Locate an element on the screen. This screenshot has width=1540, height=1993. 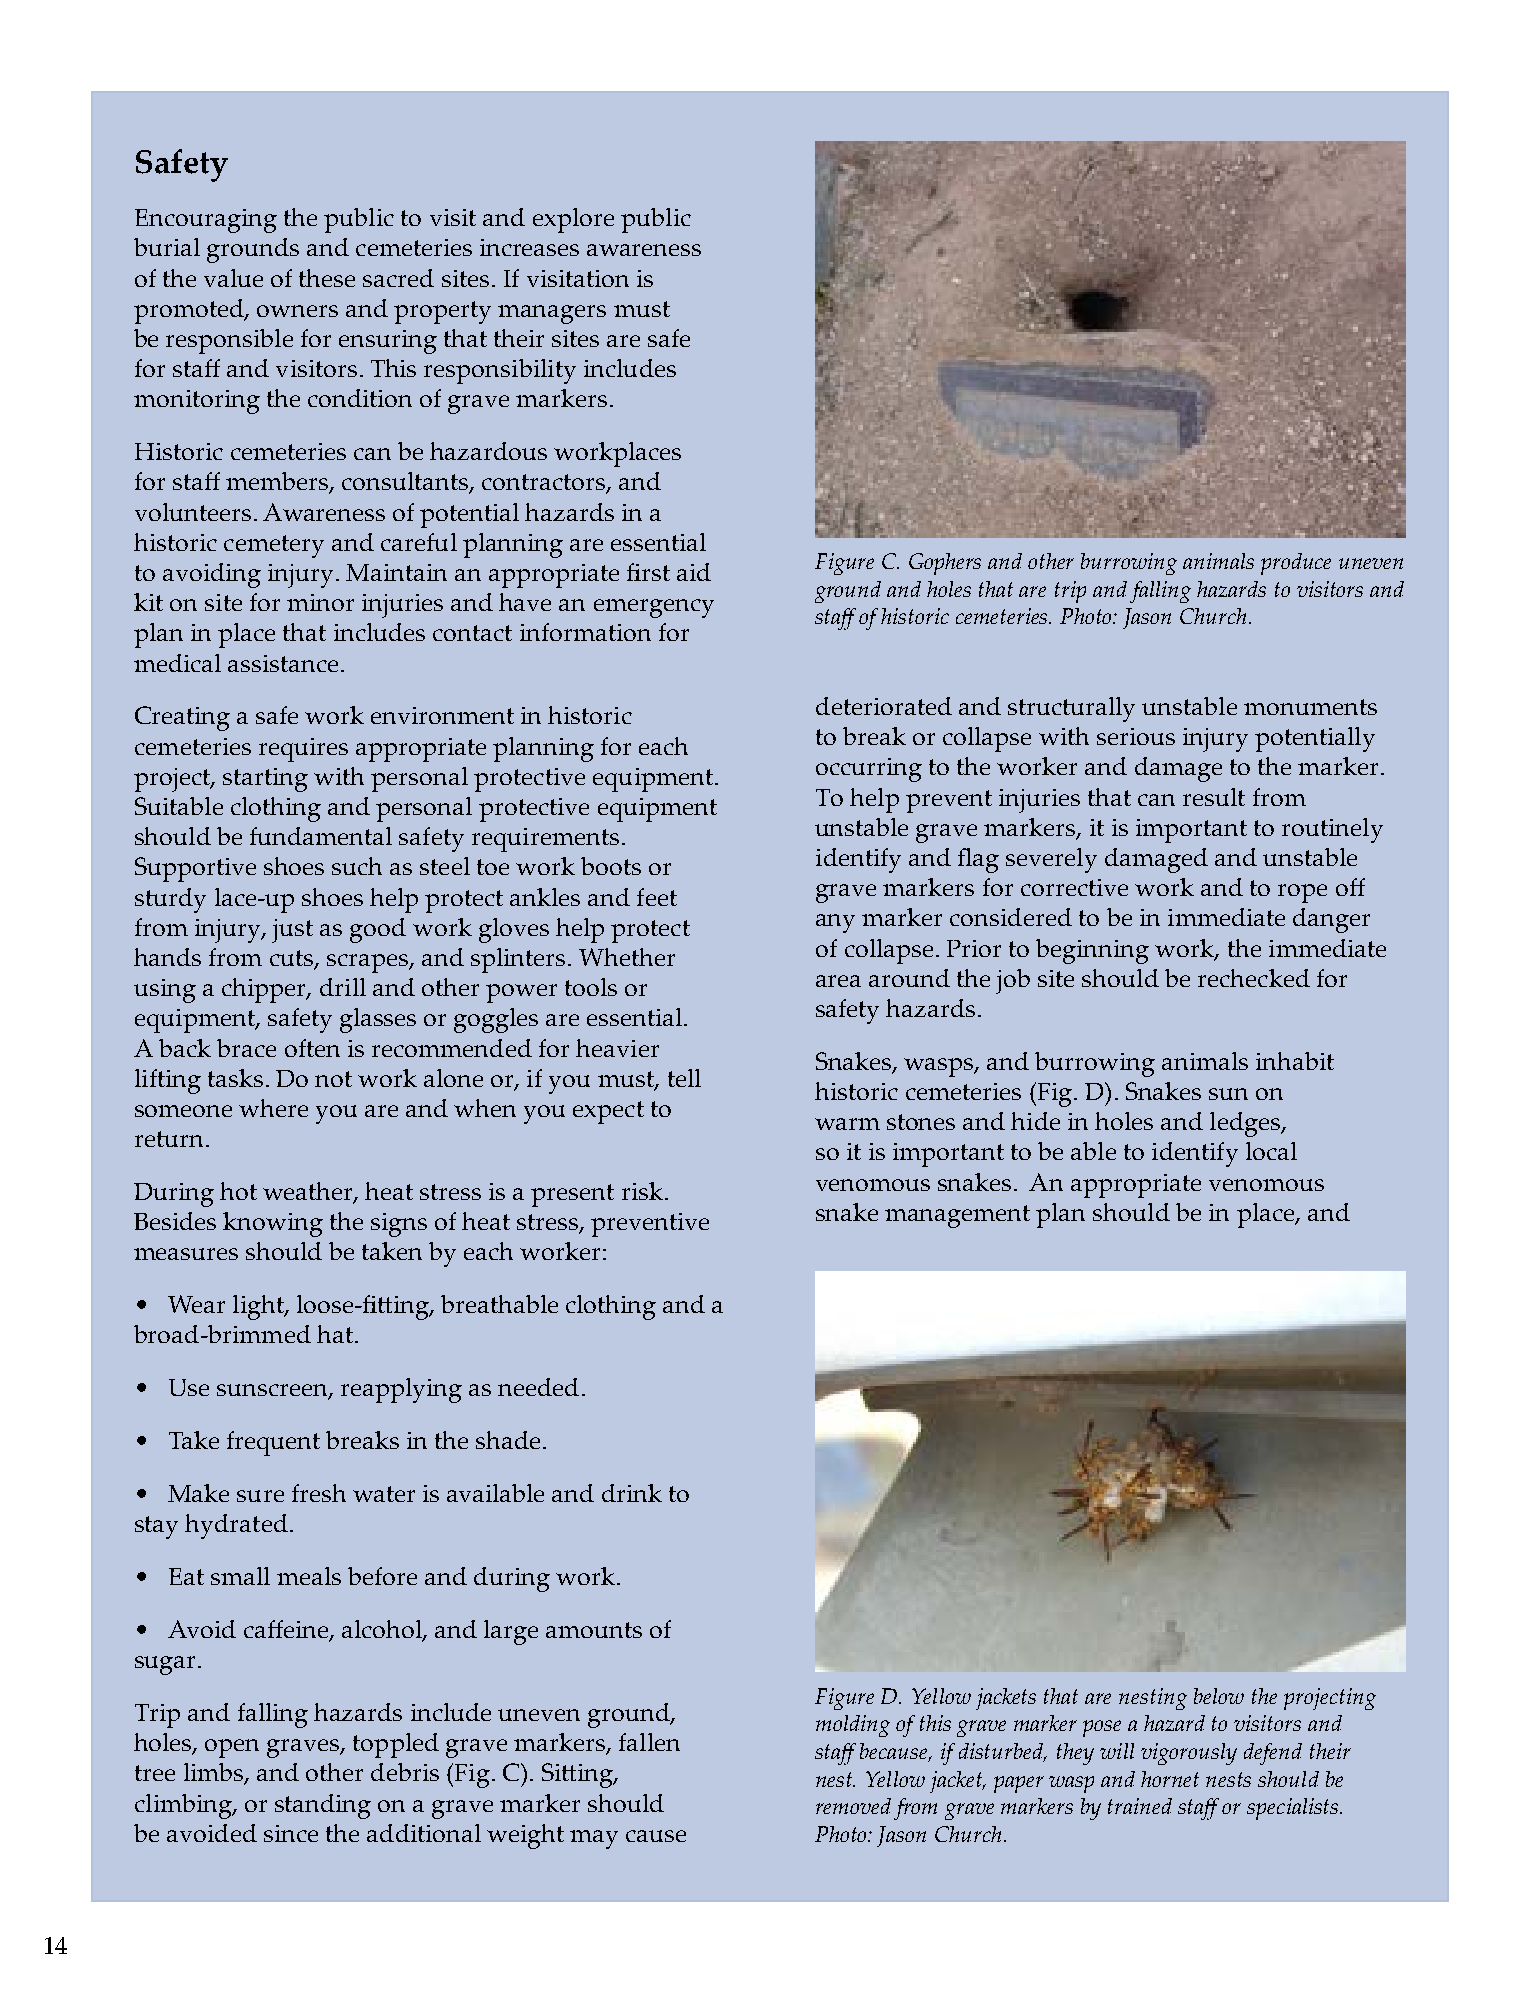
rechecked is located at coordinates (1254, 978).
